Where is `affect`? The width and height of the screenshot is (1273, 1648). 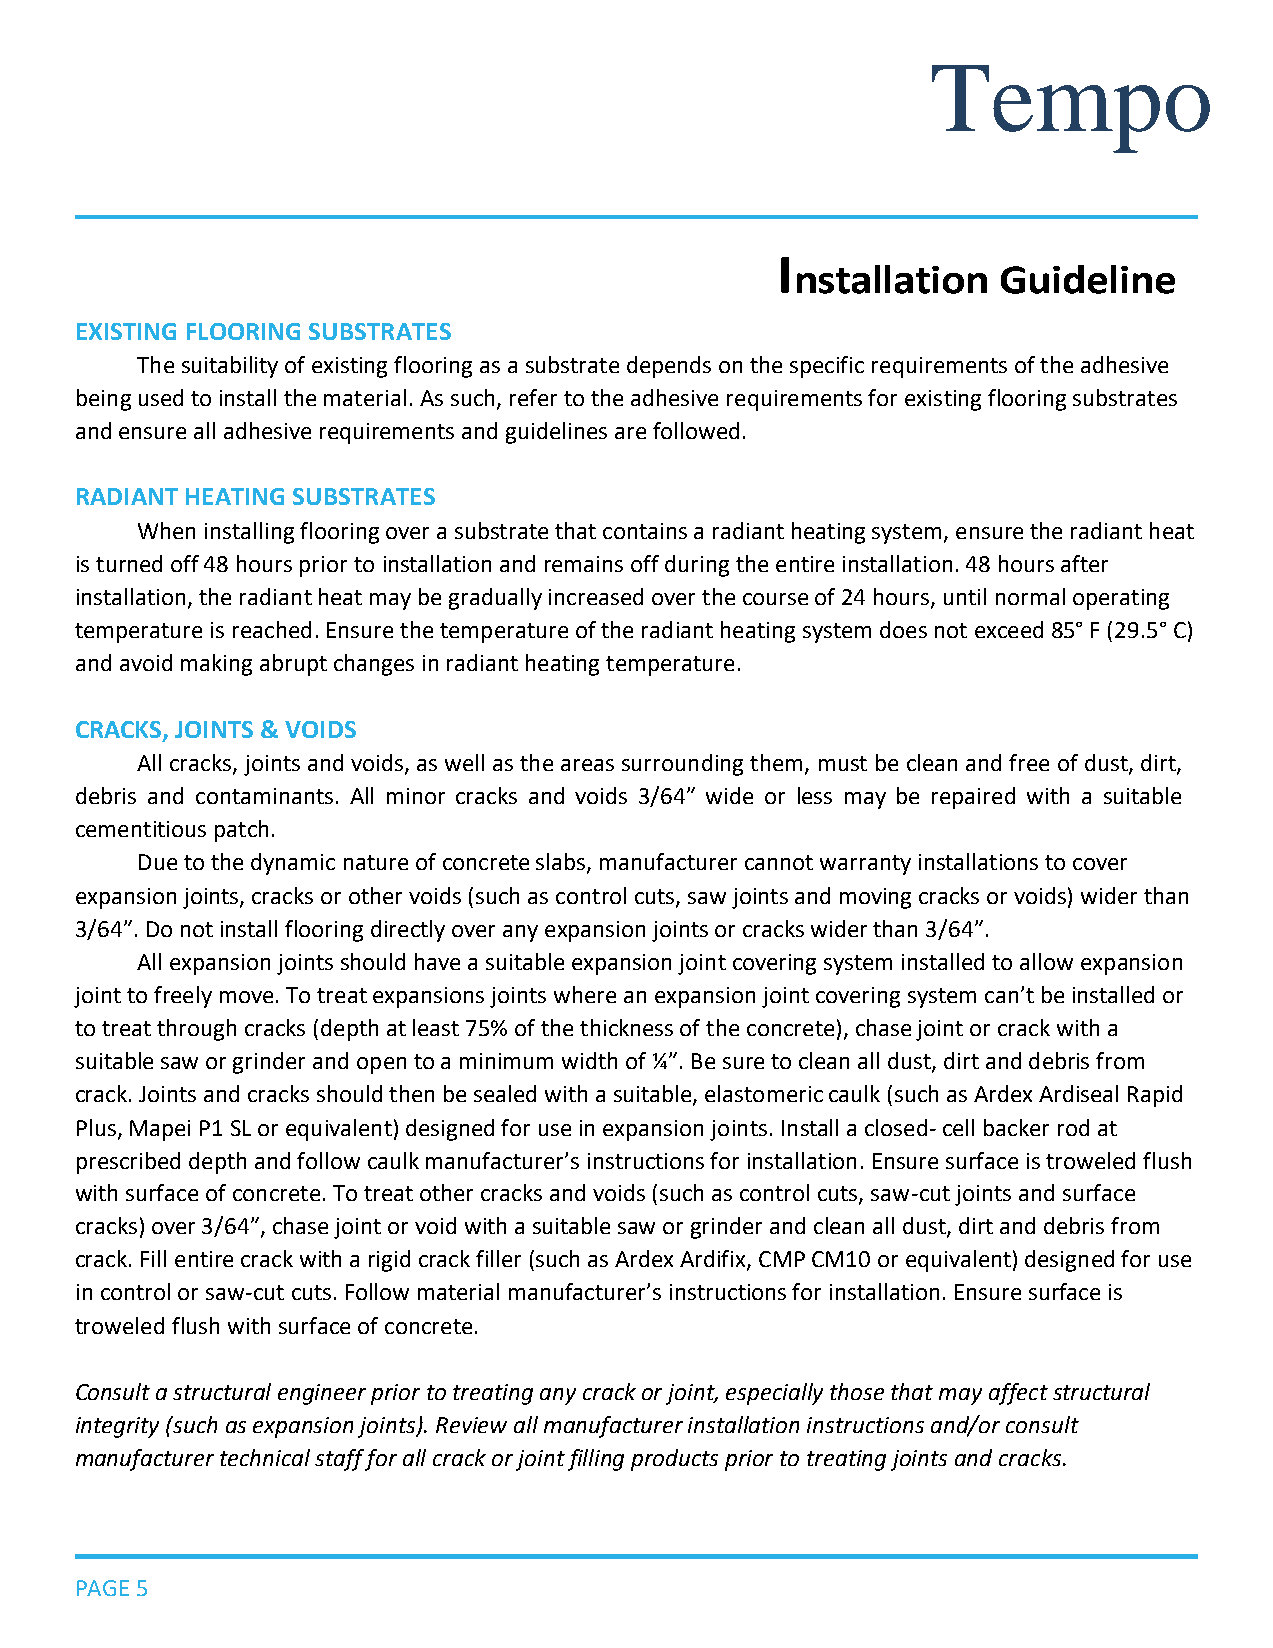 affect is located at coordinates (1018, 1394).
